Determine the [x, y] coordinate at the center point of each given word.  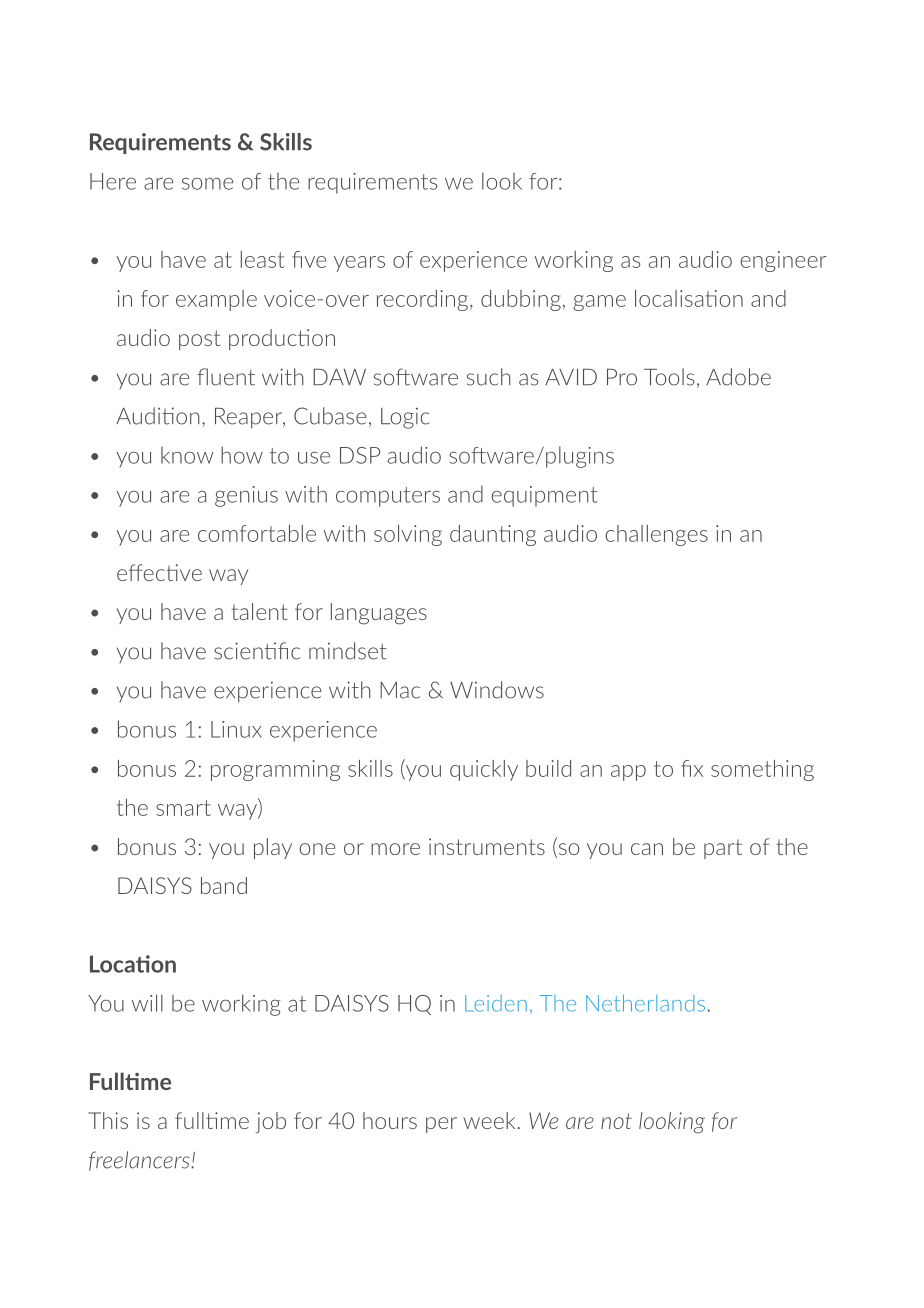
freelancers [140, 1161]
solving [408, 535]
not [616, 1121]
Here [113, 181]
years [359, 264]
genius [246, 496]
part [723, 849]
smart [183, 808]
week [489, 1120]
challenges [657, 535]
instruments [487, 846]
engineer [783, 261]
